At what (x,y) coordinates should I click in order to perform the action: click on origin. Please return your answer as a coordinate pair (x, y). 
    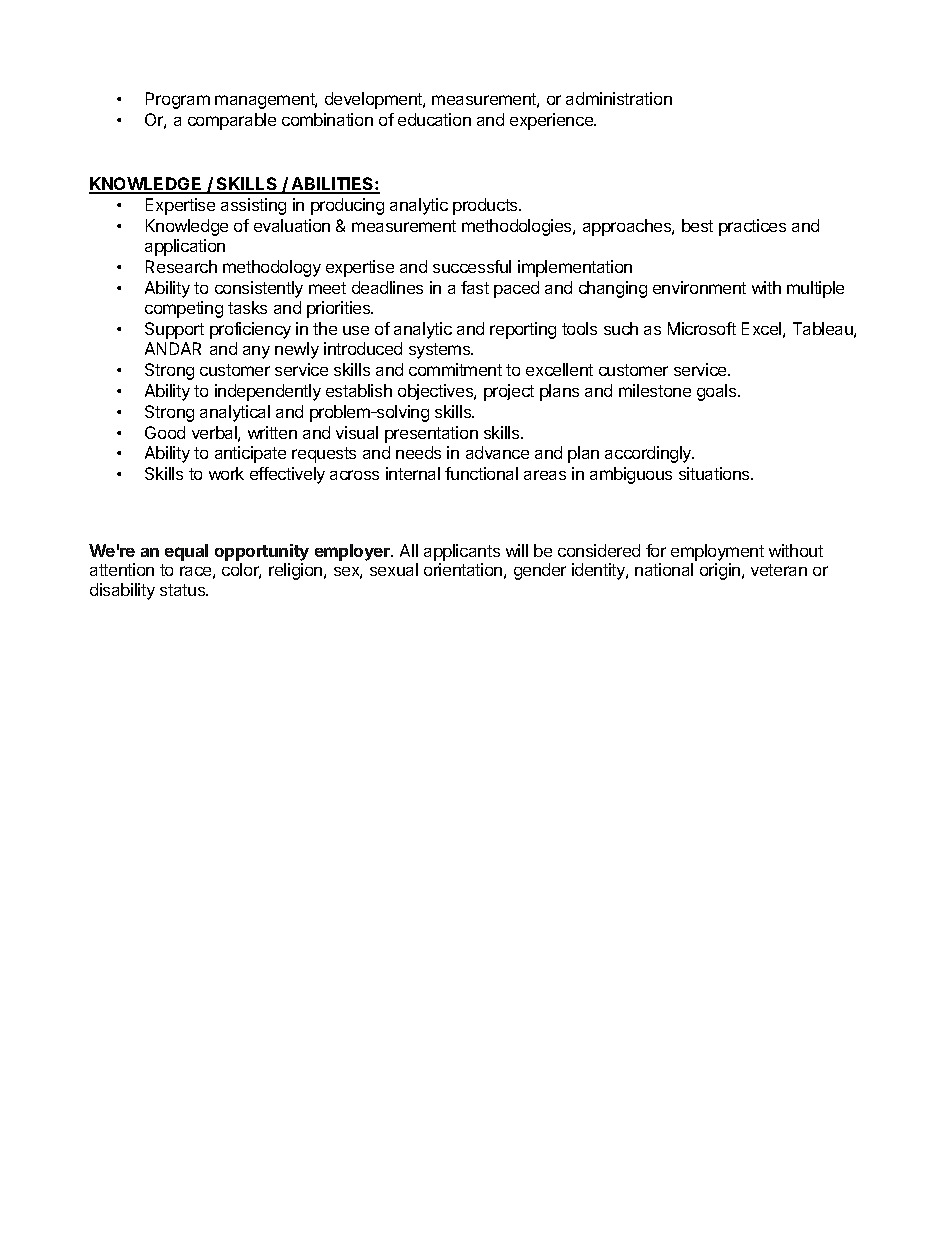
    Looking at the image, I should click on (721, 571).
